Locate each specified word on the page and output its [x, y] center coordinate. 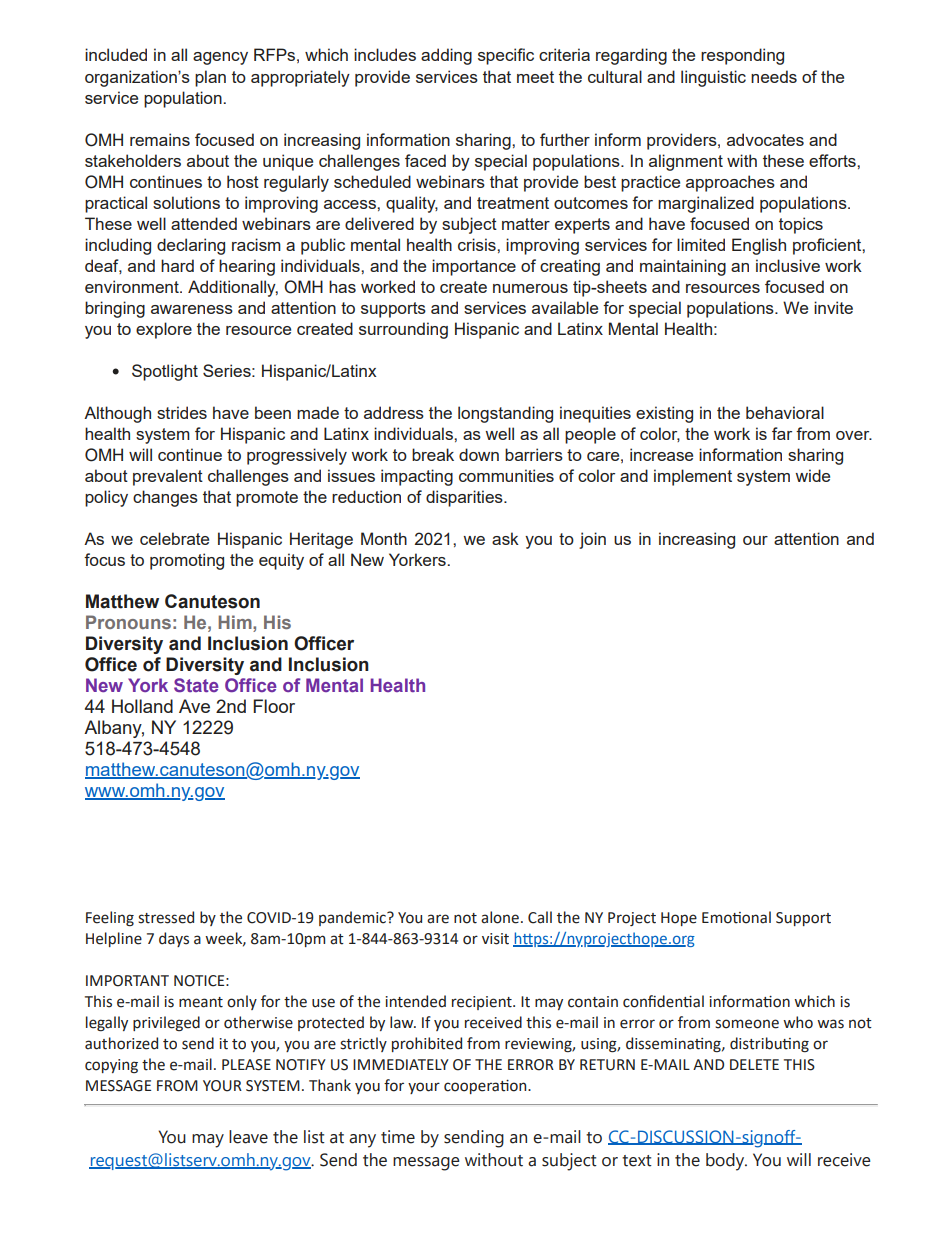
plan [210, 78]
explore [164, 330]
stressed [166, 917]
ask [505, 538]
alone [500, 917]
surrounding [403, 330]
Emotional [736, 917]
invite [833, 307]
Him [236, 622]
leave [248, 1137]
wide [812, 475]
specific [506, 56]
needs [774, 76]
